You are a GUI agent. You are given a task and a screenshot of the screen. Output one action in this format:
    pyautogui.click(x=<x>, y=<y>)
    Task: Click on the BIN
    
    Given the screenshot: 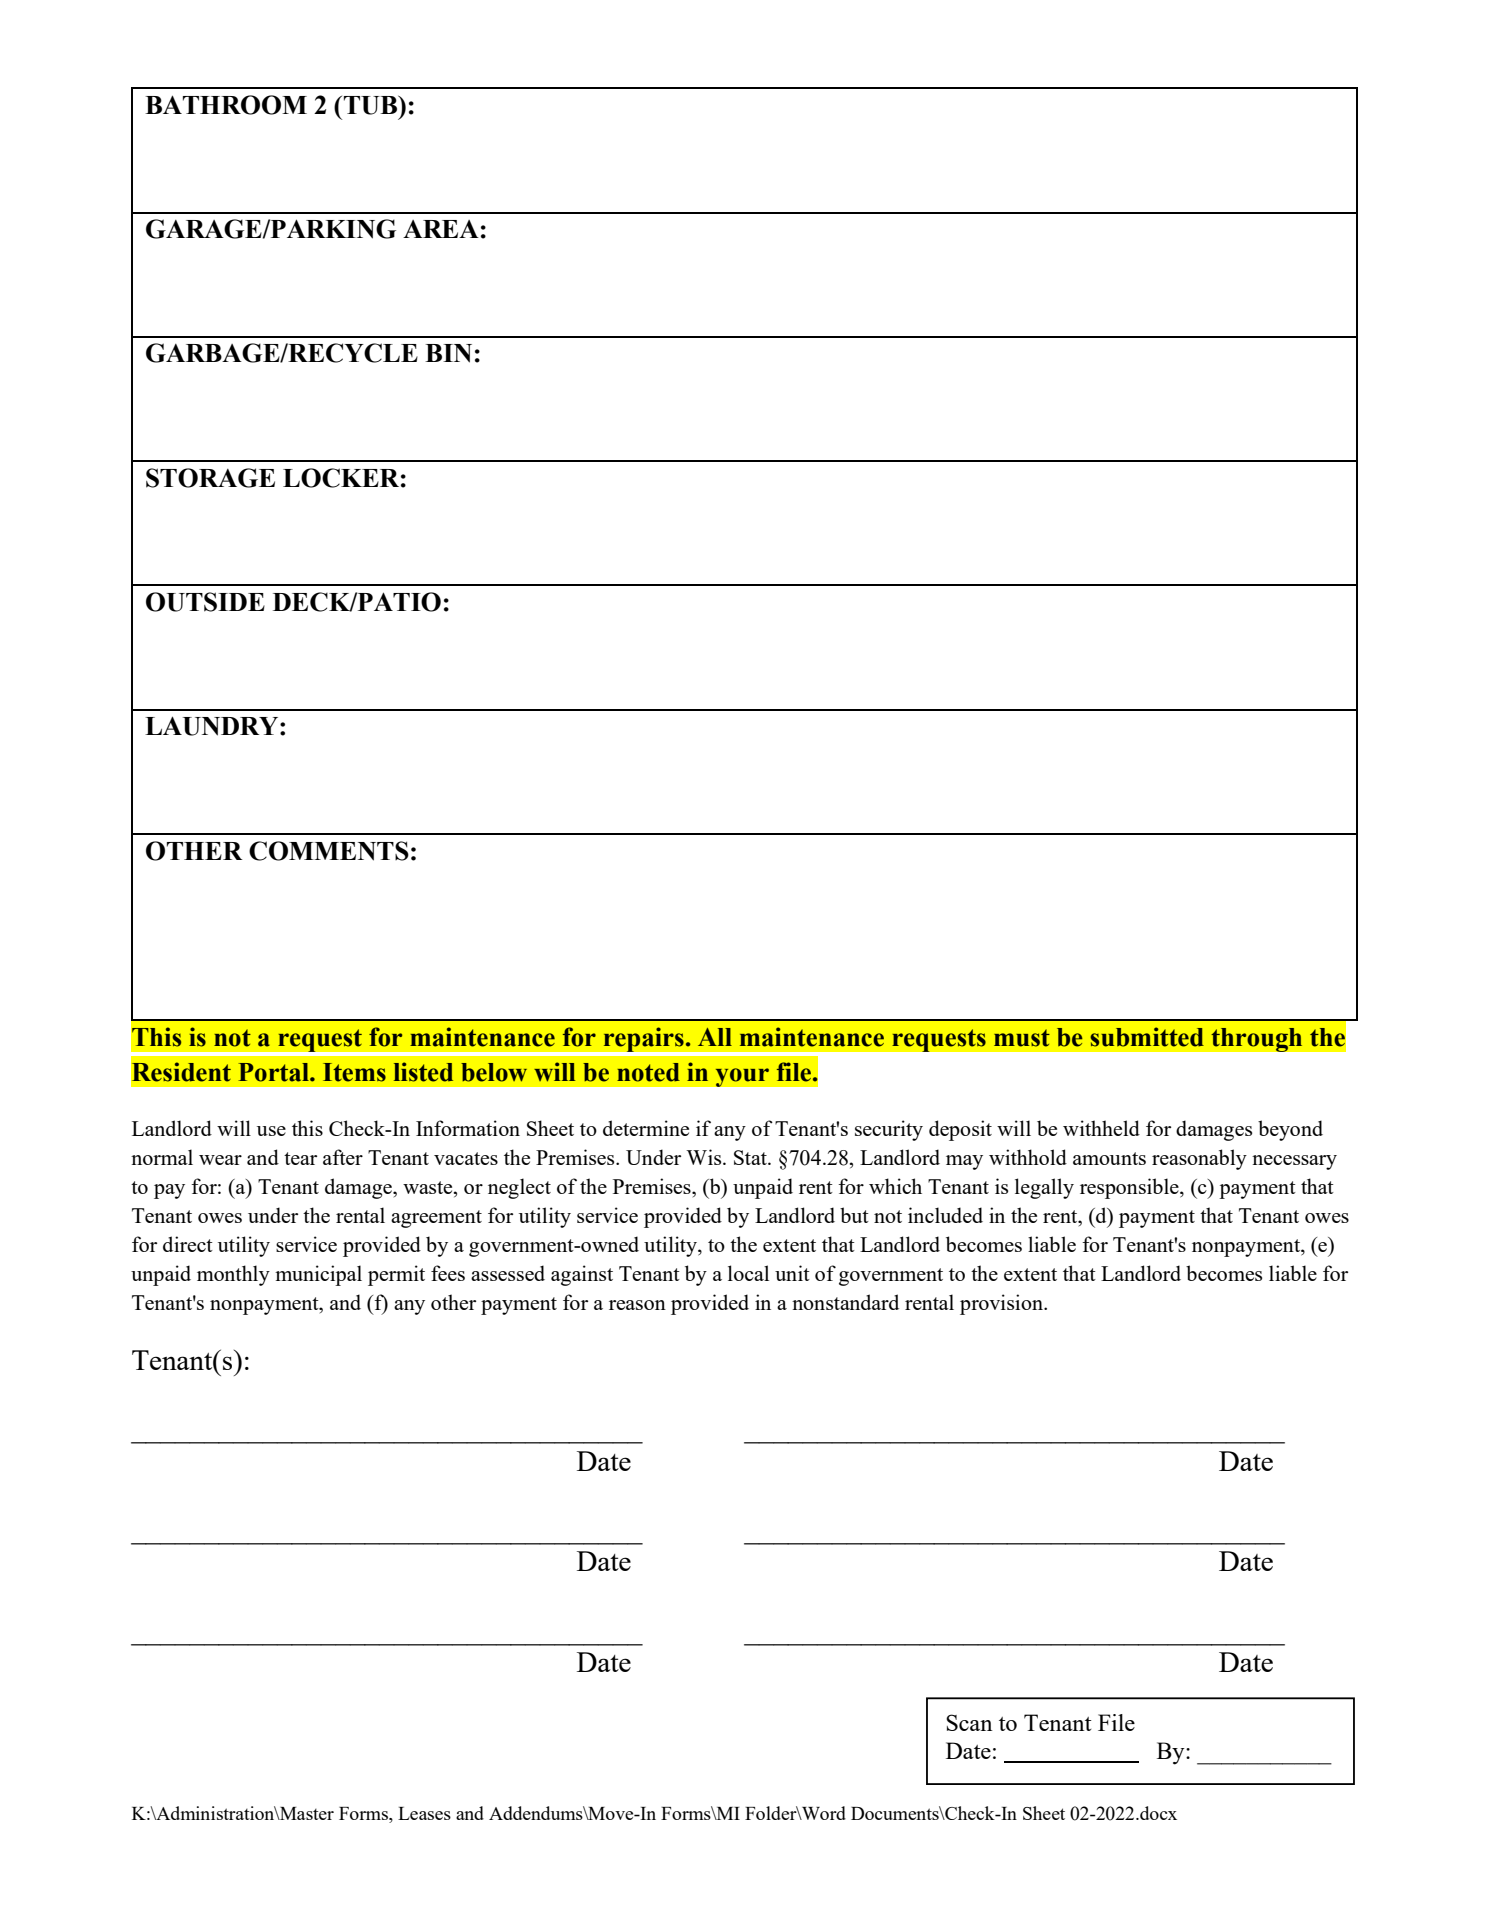 What is the action you would take?
    pyautogui.click(x=448, y=353)
